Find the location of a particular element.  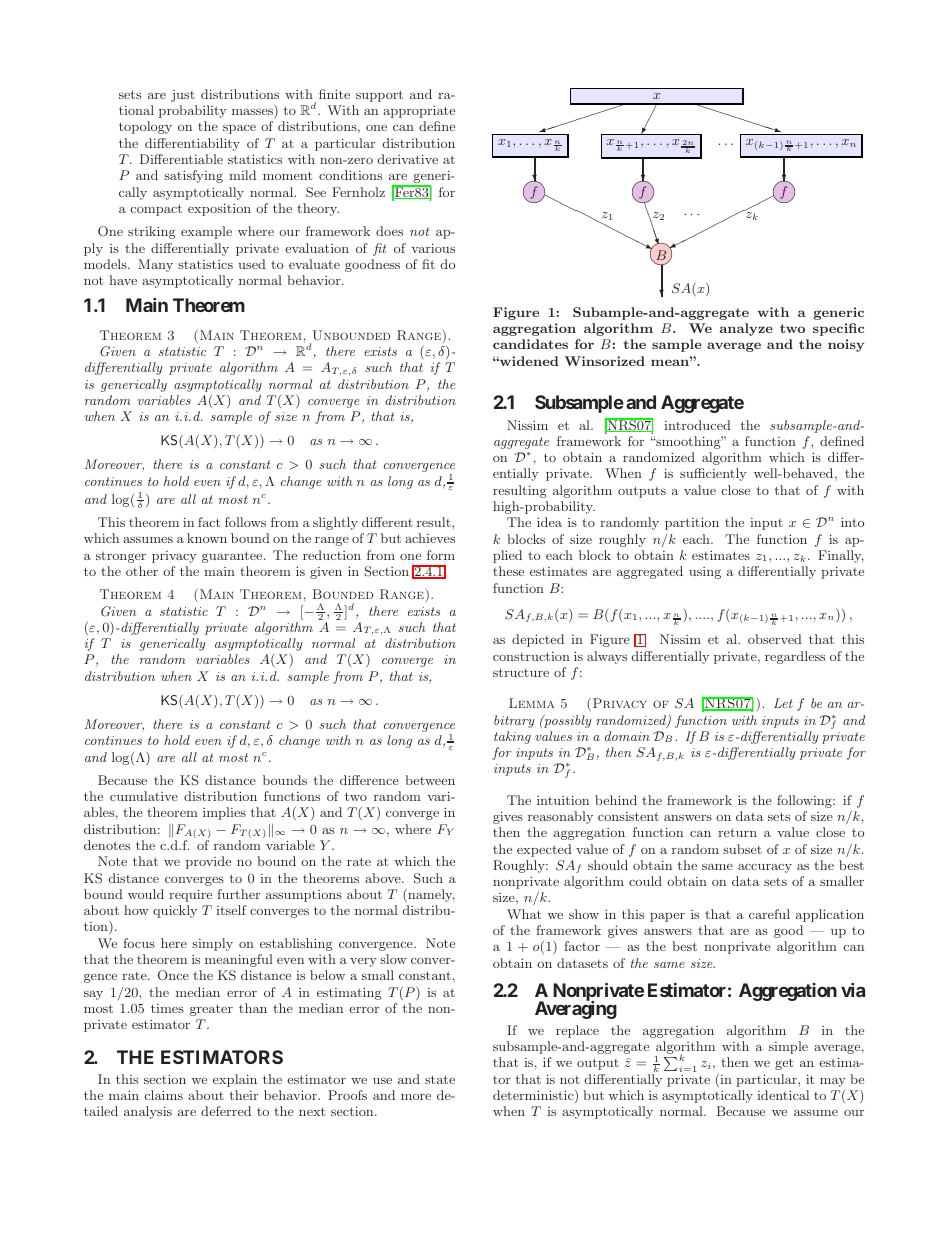

analyze is located at coordinates (746, 329).
